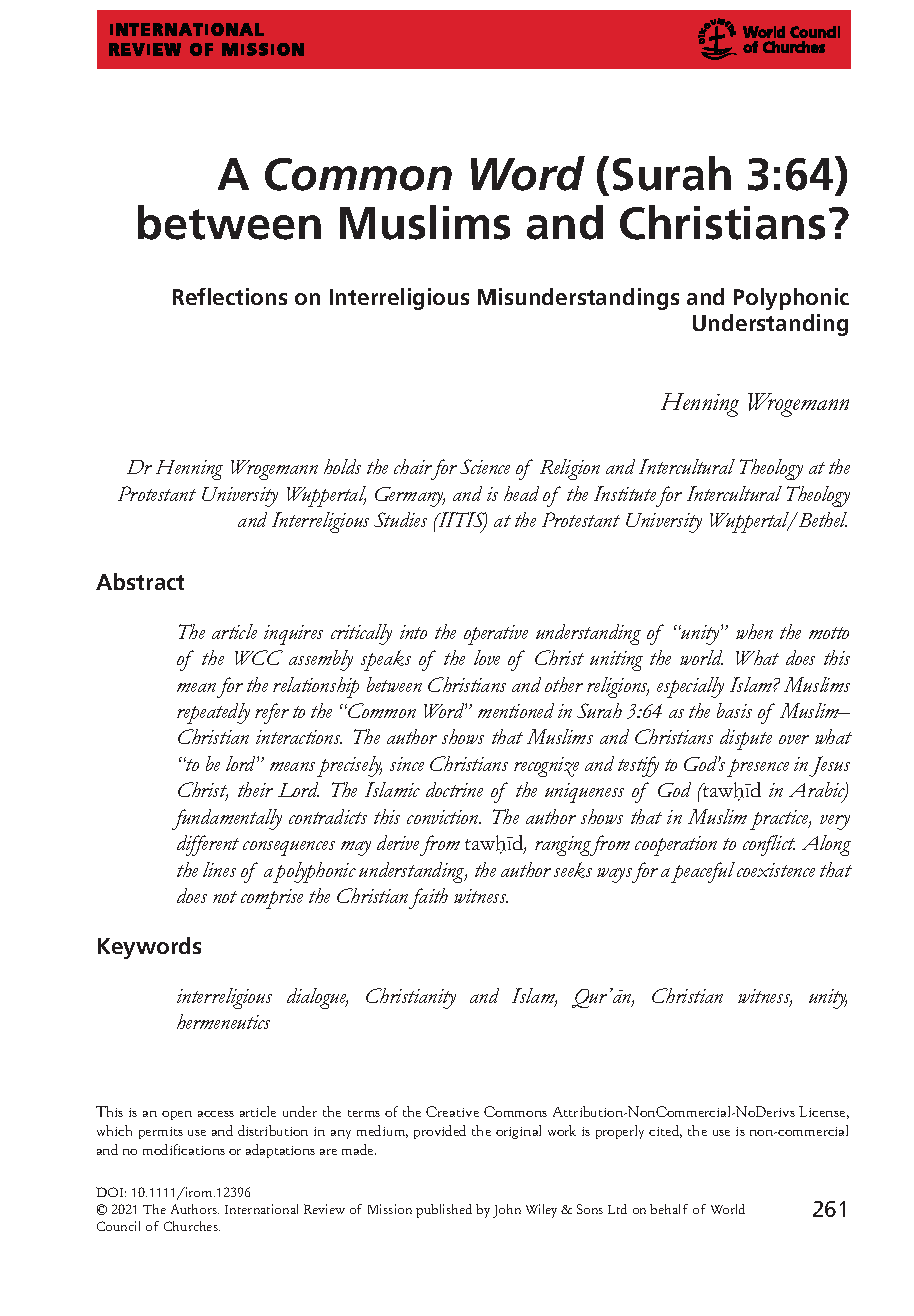  What do you see at coordinates (444, 1211) in the screenshot?
I see `published` at bounding box center [444, 1211].
